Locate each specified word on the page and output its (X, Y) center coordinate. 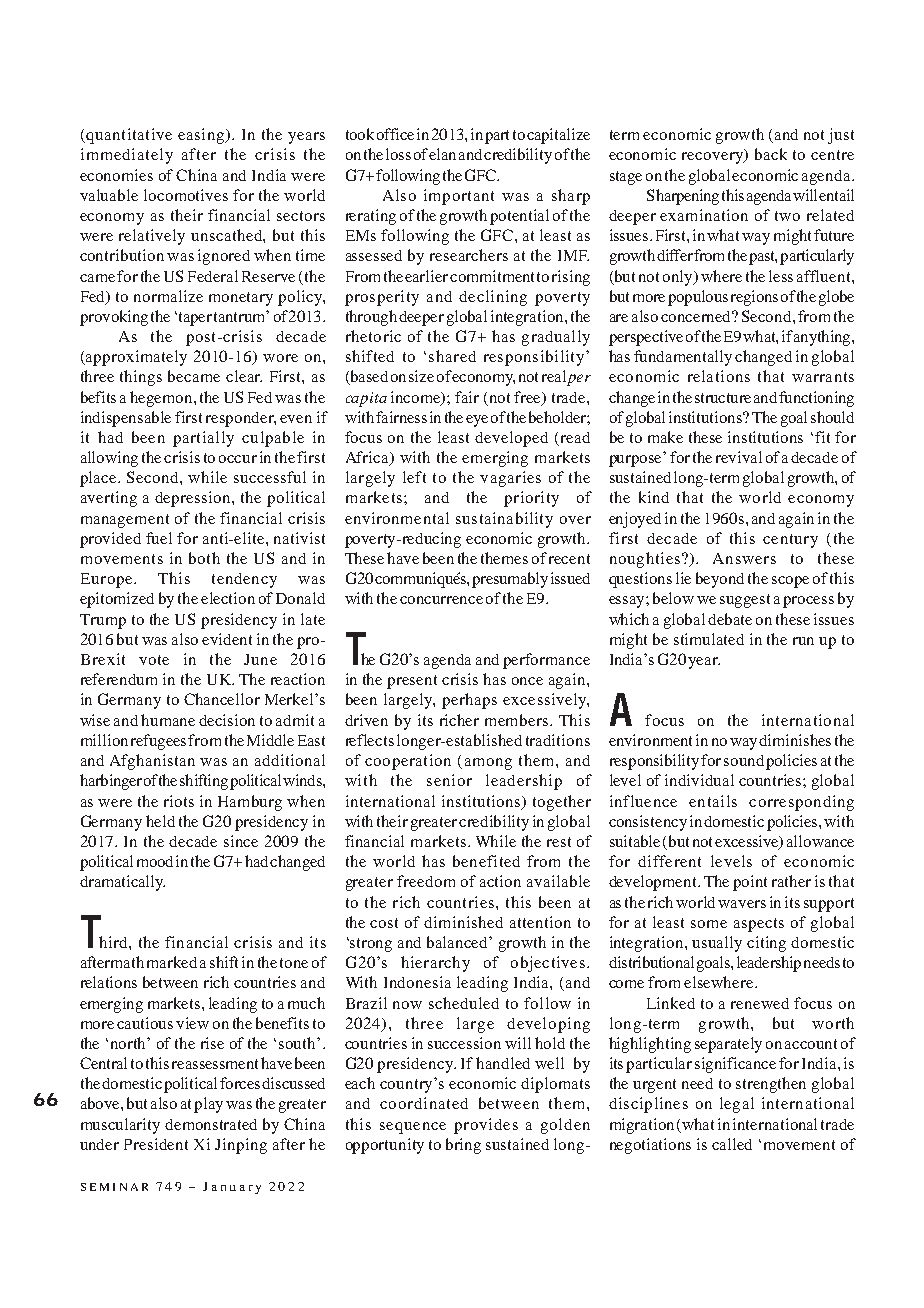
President (156, 1144)
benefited (486, 861)
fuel (159, 538)
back (771, 154)
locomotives (186, 195)
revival (739, 457)
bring (463, 1146)
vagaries (510, 479)
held (160, 821)
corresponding (801, 803)
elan (442, 154)
